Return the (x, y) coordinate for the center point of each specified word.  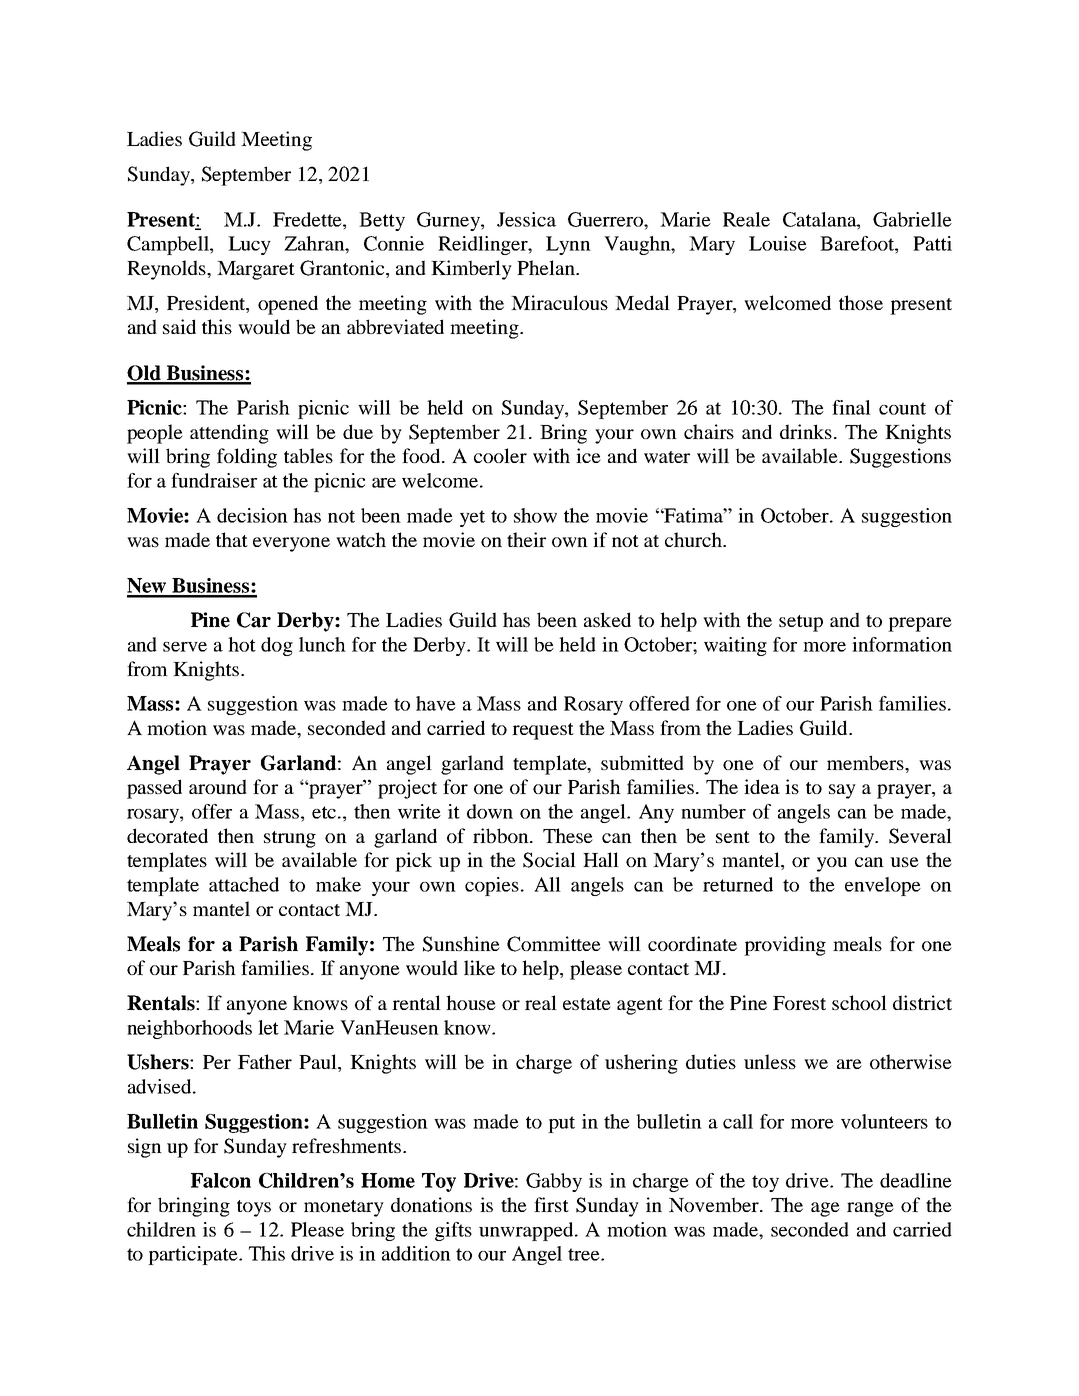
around (218, 786)
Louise (778, 243)
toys (254, 1208)
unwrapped (527, 1231)
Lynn (568, 245)
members (866, 762)
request (543, 731)
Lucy (249, 245)
